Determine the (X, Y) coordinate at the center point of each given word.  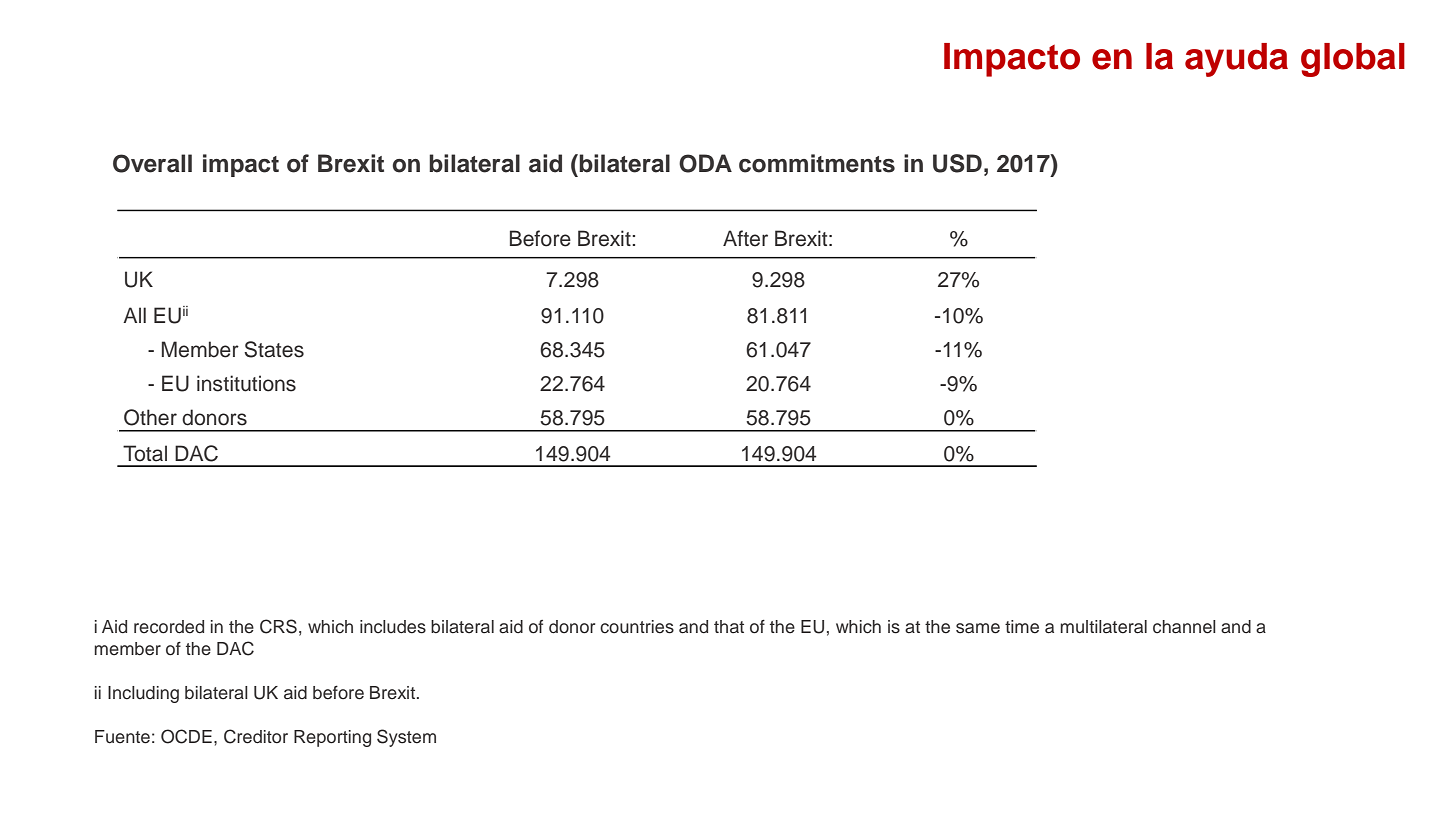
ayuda (1236, 60)
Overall (152, 163)
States (274, 349)
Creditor (256, 736)
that (729, 626)
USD (957, 163)
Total (145, 453)
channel (1184, 627)
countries (637, 627)
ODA (705, 163)
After (745, 238)
